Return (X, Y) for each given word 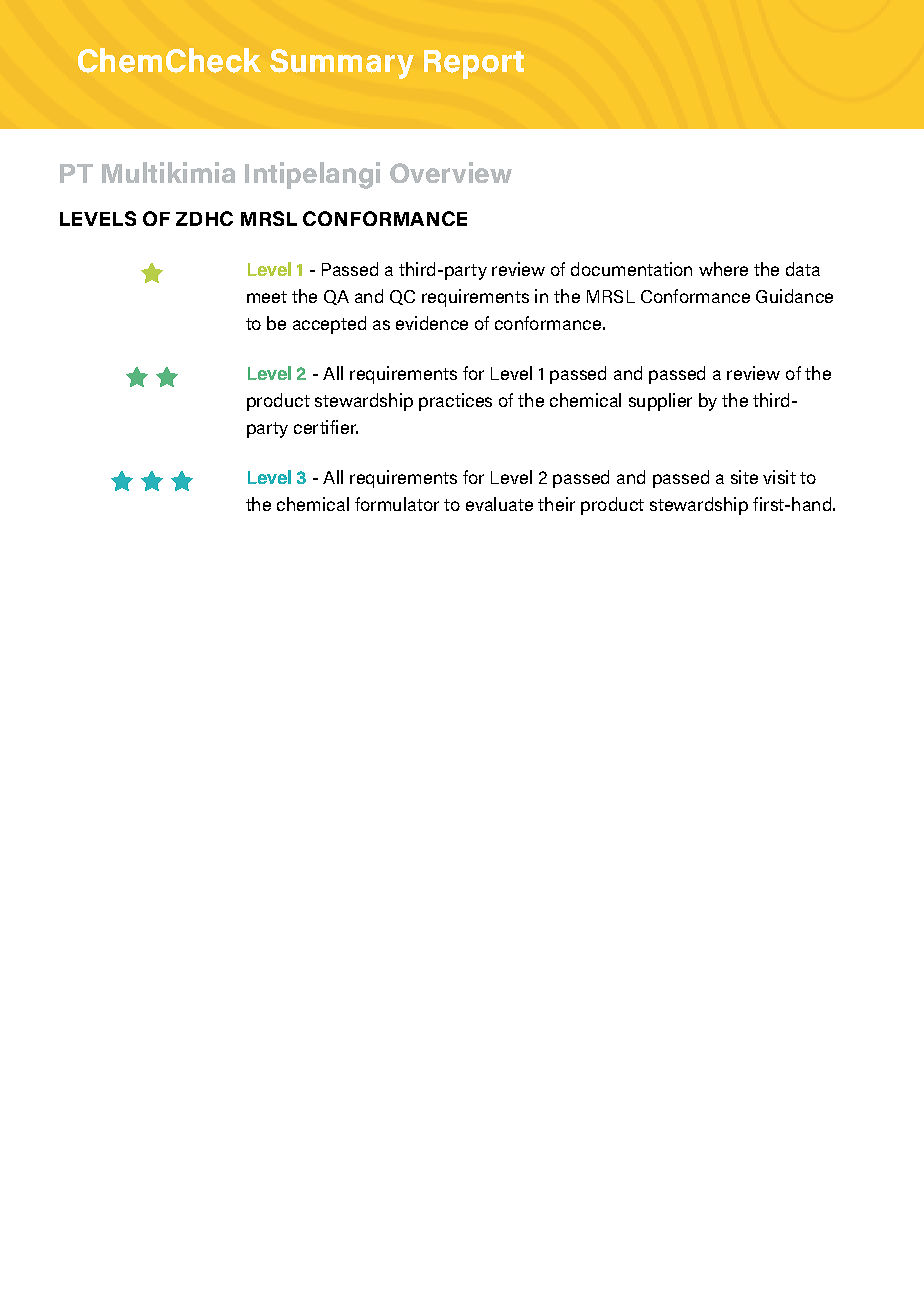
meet (267, 297)
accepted (329, 325)
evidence (432, 323)
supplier (660, 402)
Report (474, 64)
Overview (451, 172)
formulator (397, 504)
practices (455, 402)
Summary (342, 64)
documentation (631, 269)
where (723, 269)
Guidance (794, 296)
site (744, 477)
